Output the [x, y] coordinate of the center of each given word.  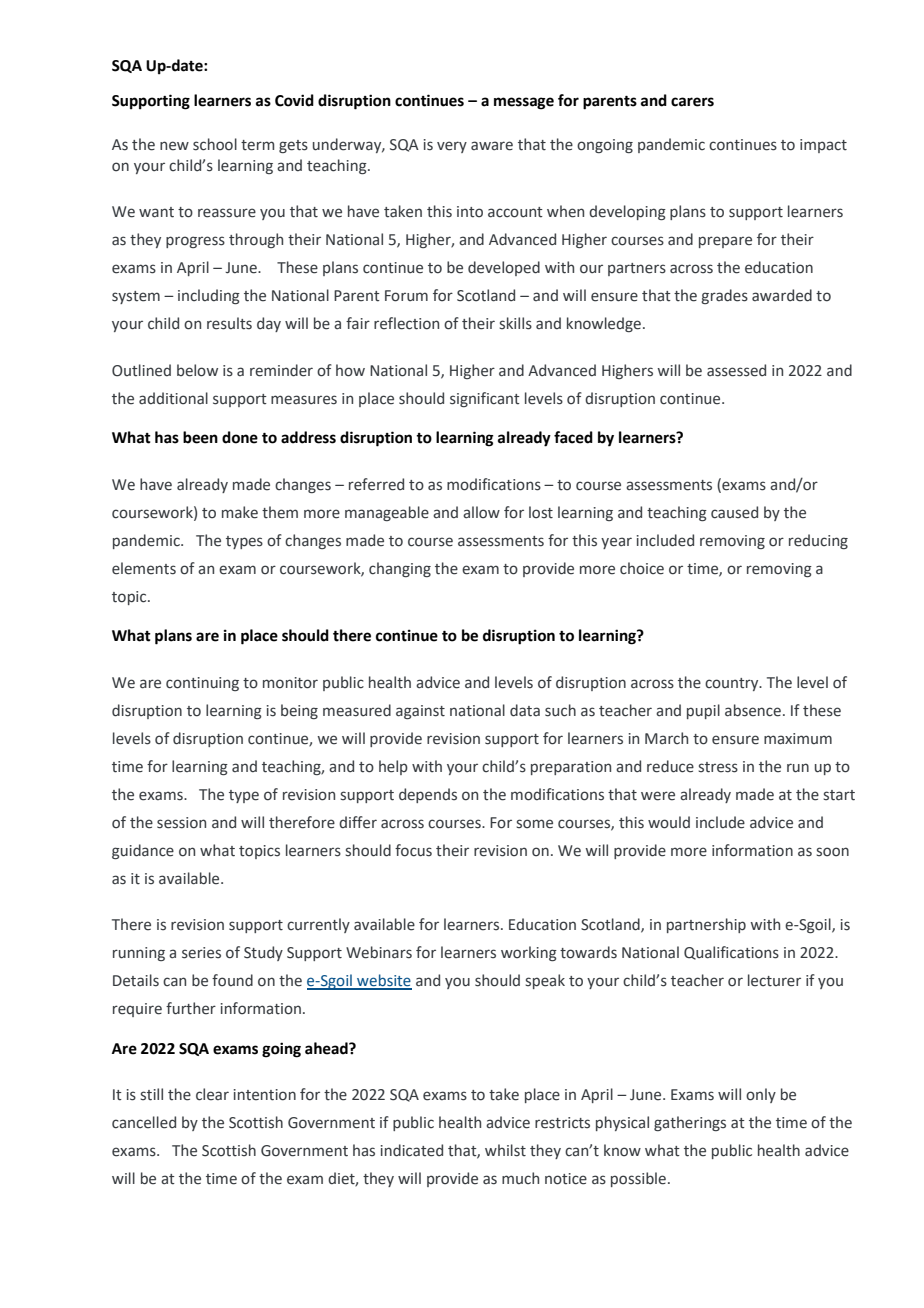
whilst [505, 1150]
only [761, 1095]
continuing [202, 684]
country [733, 684]
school [215, 144]
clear [212, 1094]
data [525, 710]
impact [823, 146]
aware [492, 146]
